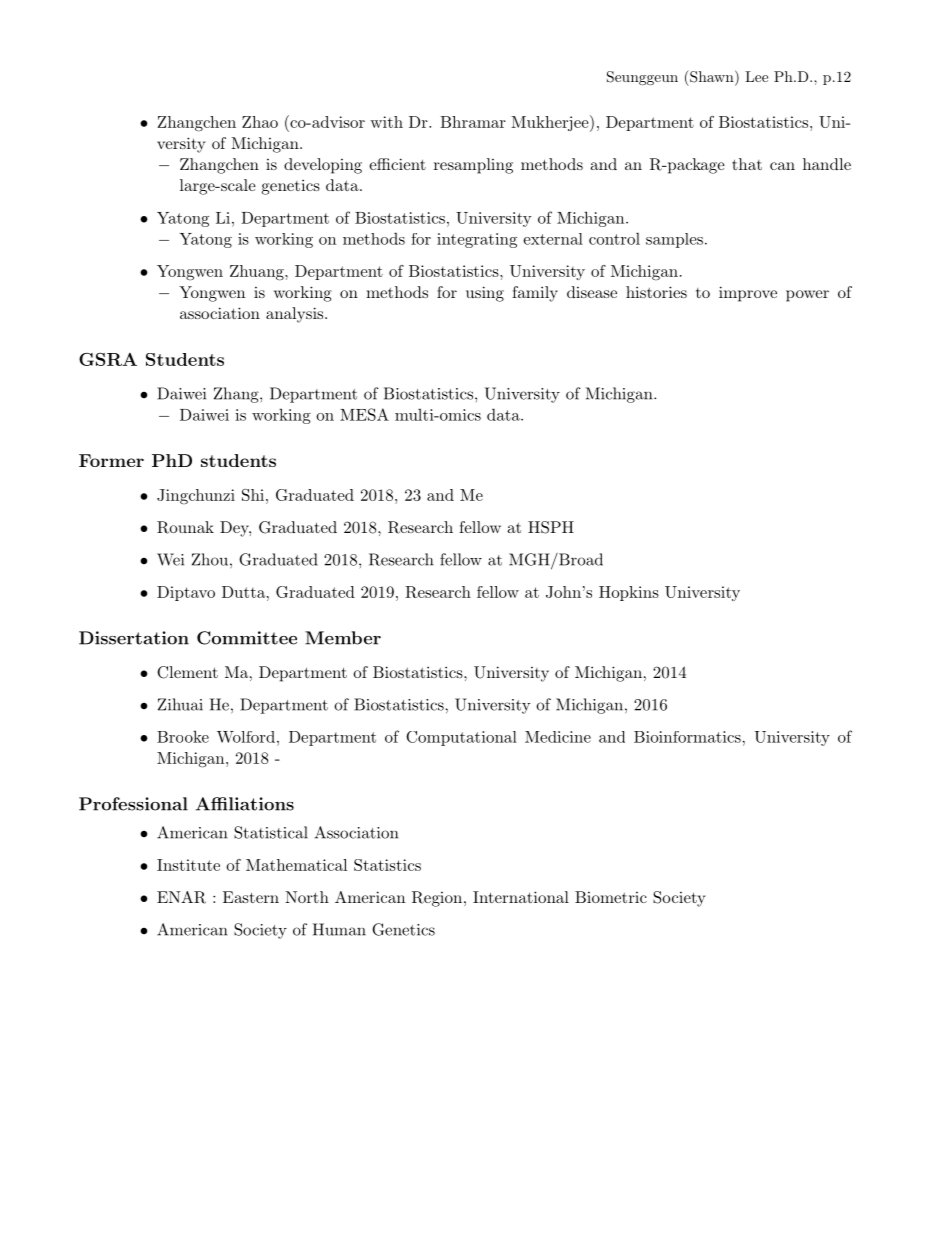  I want to click on using, so click(485, 294).
